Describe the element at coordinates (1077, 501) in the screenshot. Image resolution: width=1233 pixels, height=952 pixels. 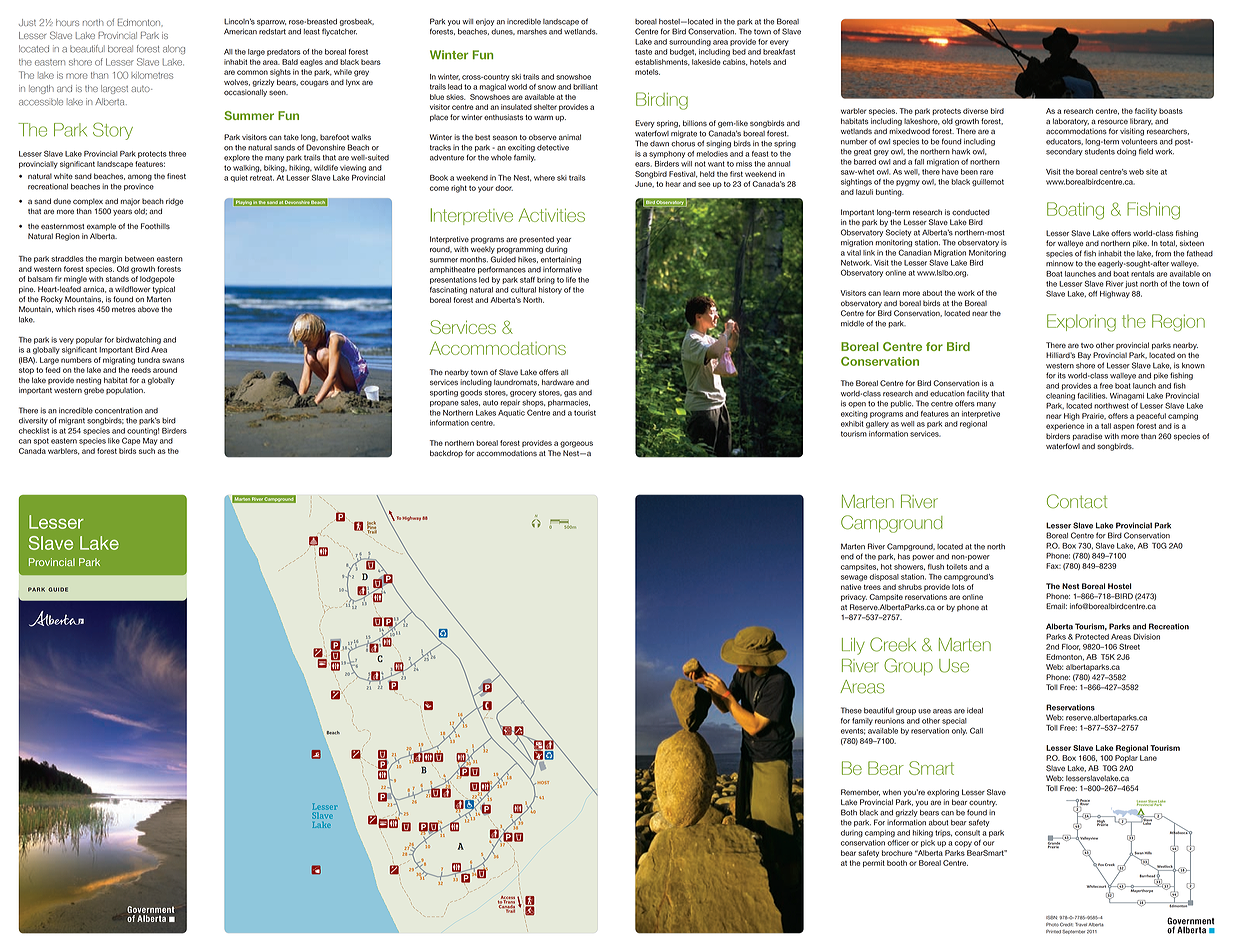
I see `Contact` at that location.
